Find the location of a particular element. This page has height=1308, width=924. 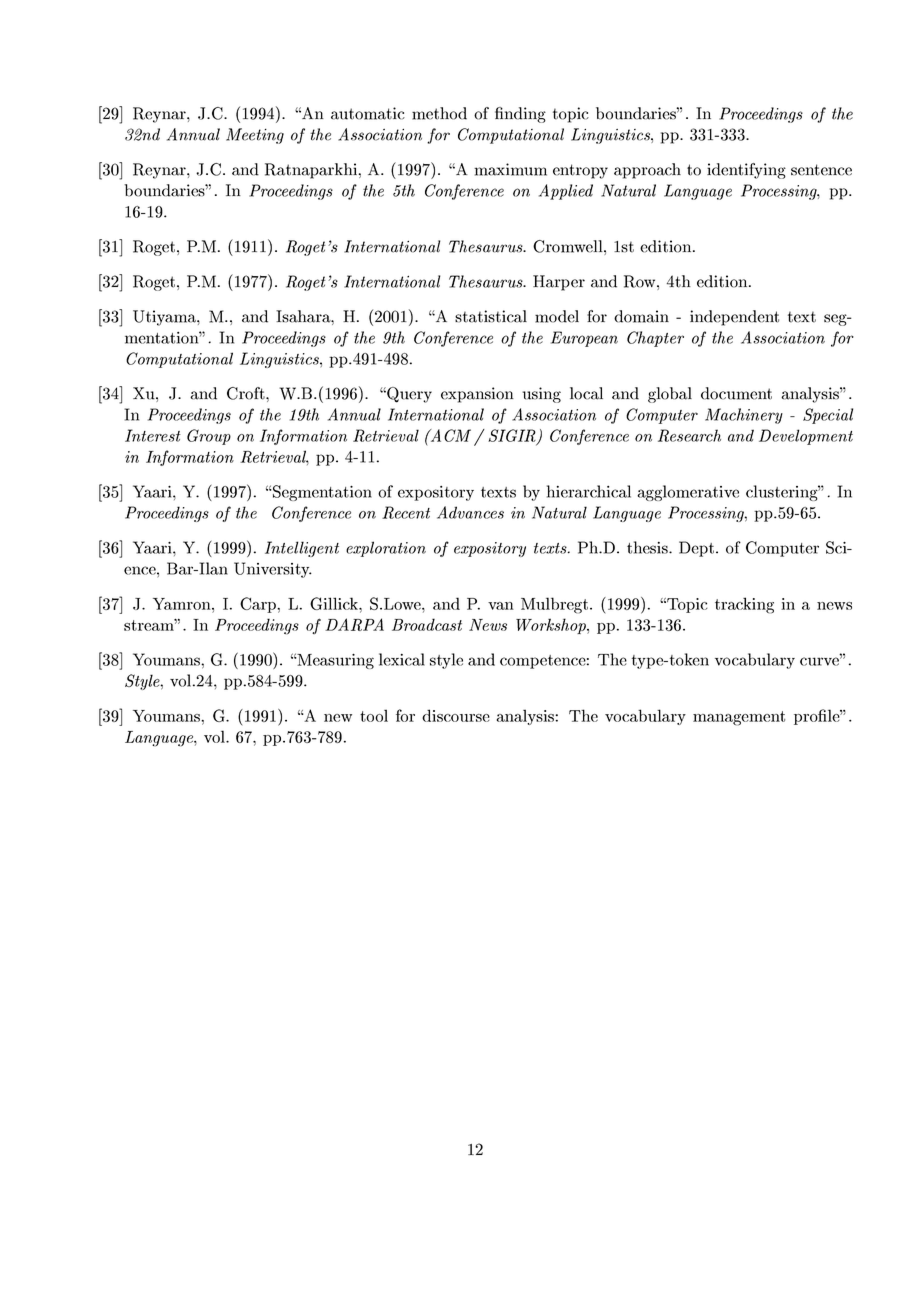

tool is located at coordinates (374, 715).
